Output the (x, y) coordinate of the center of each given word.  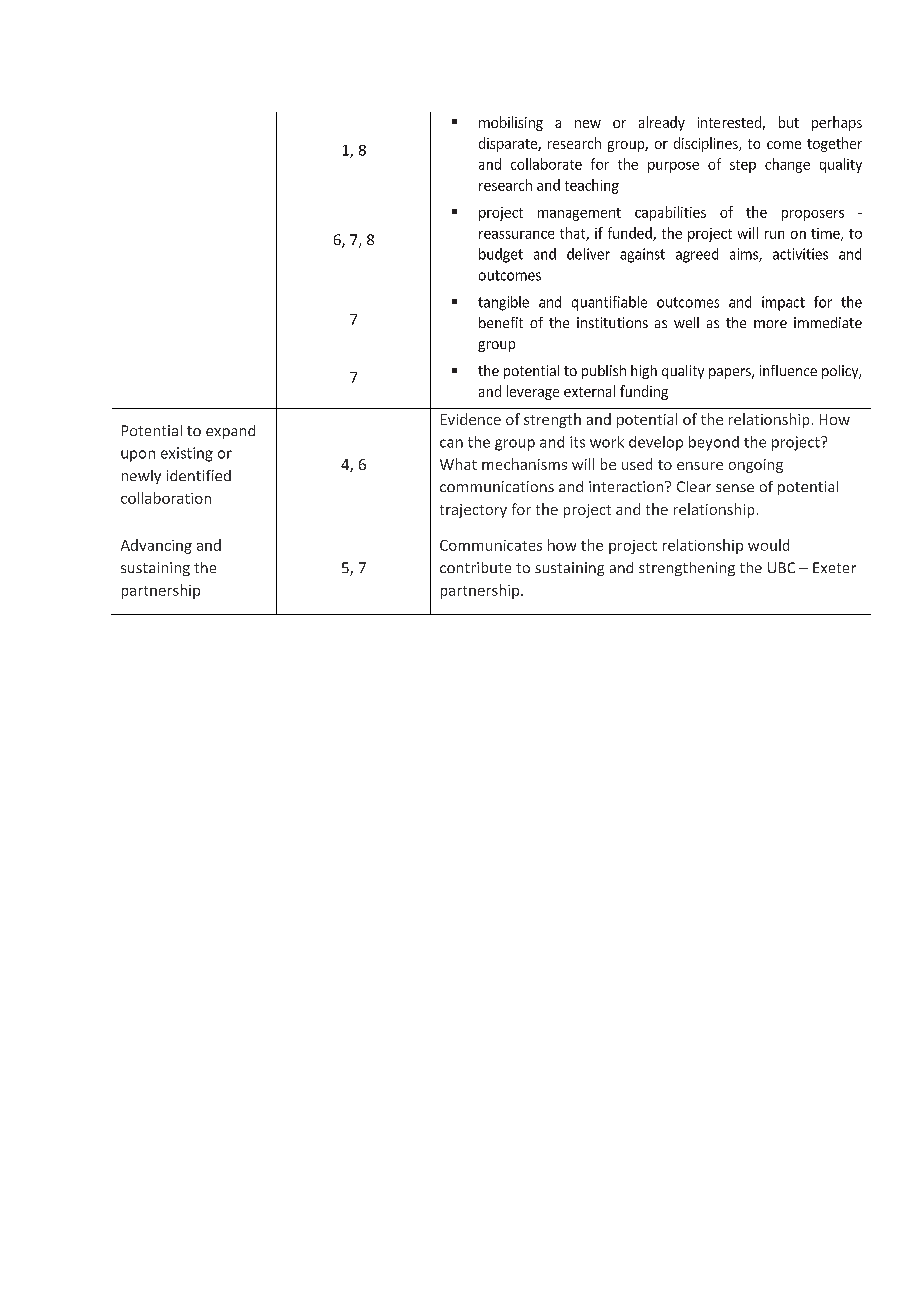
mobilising (511, 123)
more (770, 324)
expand (230, 432)
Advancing (156, 546)
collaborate (546, 164)
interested (729, 122)
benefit (501, 322)
